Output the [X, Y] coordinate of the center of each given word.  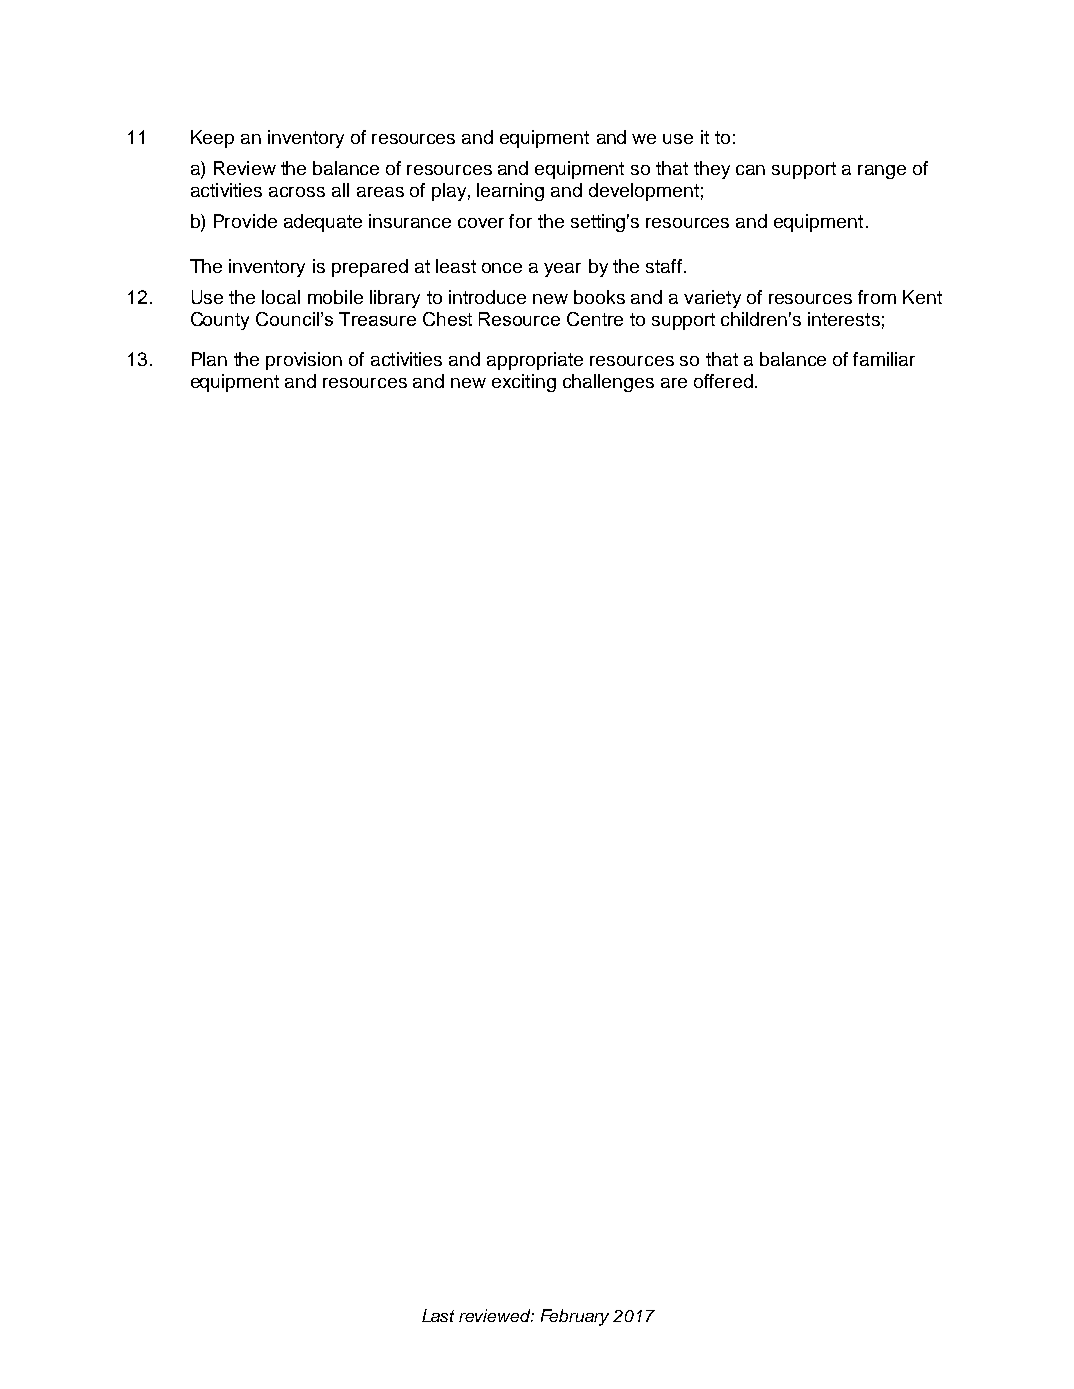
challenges [608, 383]
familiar [884, 359]
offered [723, 381]
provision [304, 361]
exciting [524, 383]
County [220, 321]
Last [438, 1315]
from [877, 297]
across [297, 192]
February [575, 1317]
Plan [209, 359]
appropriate [535, 361]
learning [510, 192]
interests [844, 319]
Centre [595, 319]
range [882, 172]
